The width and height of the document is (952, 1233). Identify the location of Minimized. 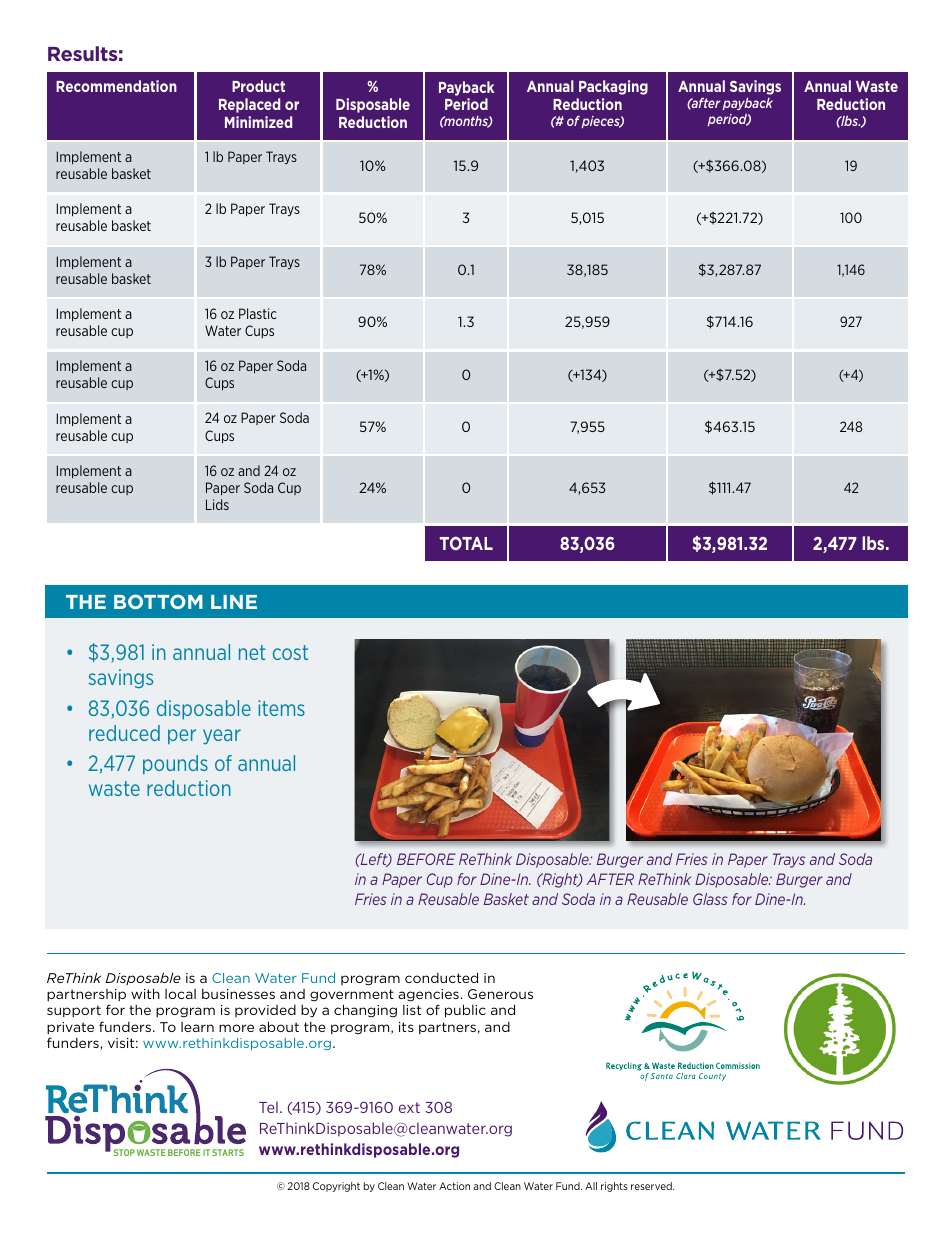
(258, 122).
